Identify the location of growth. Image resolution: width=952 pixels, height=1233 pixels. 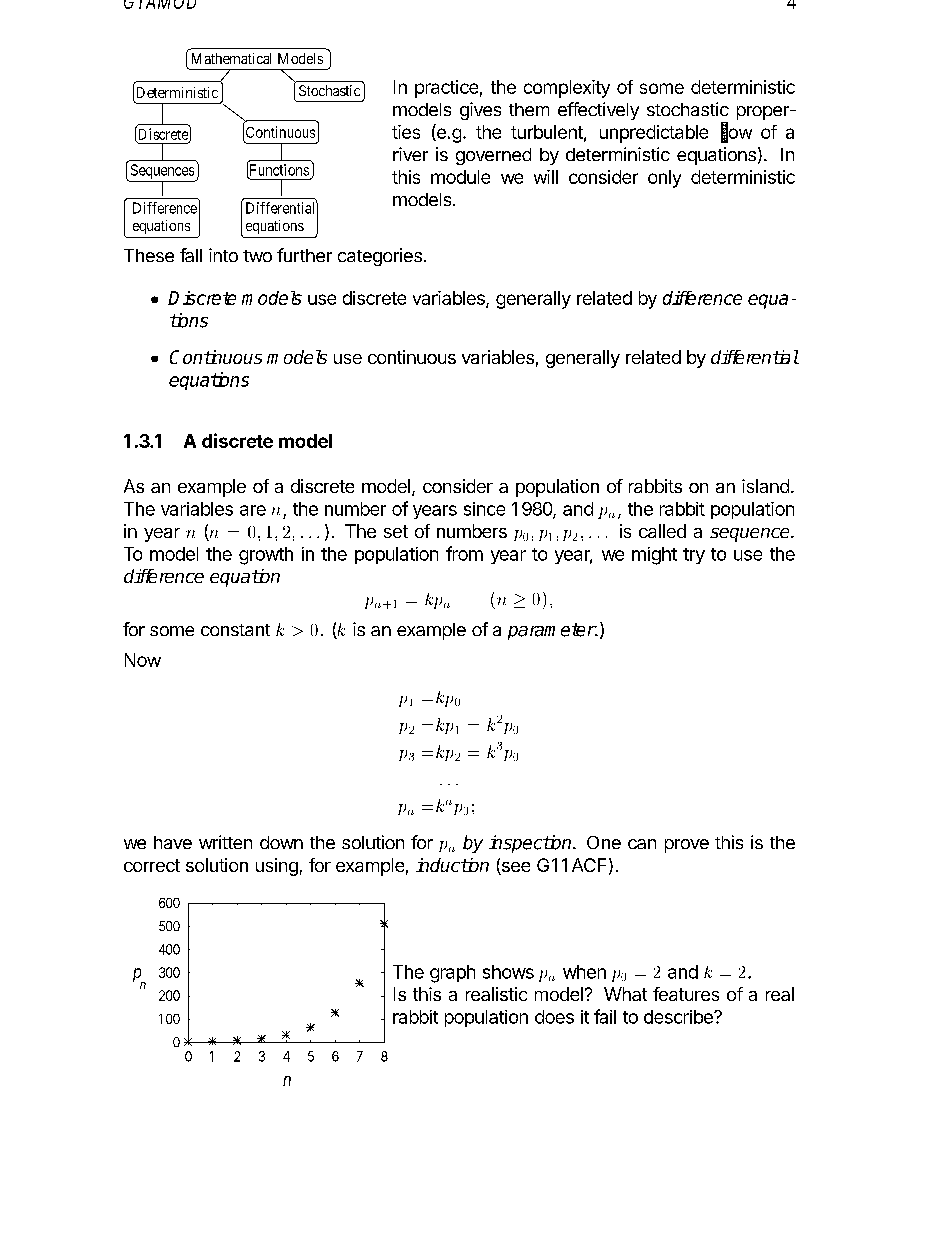
(266, 556).
